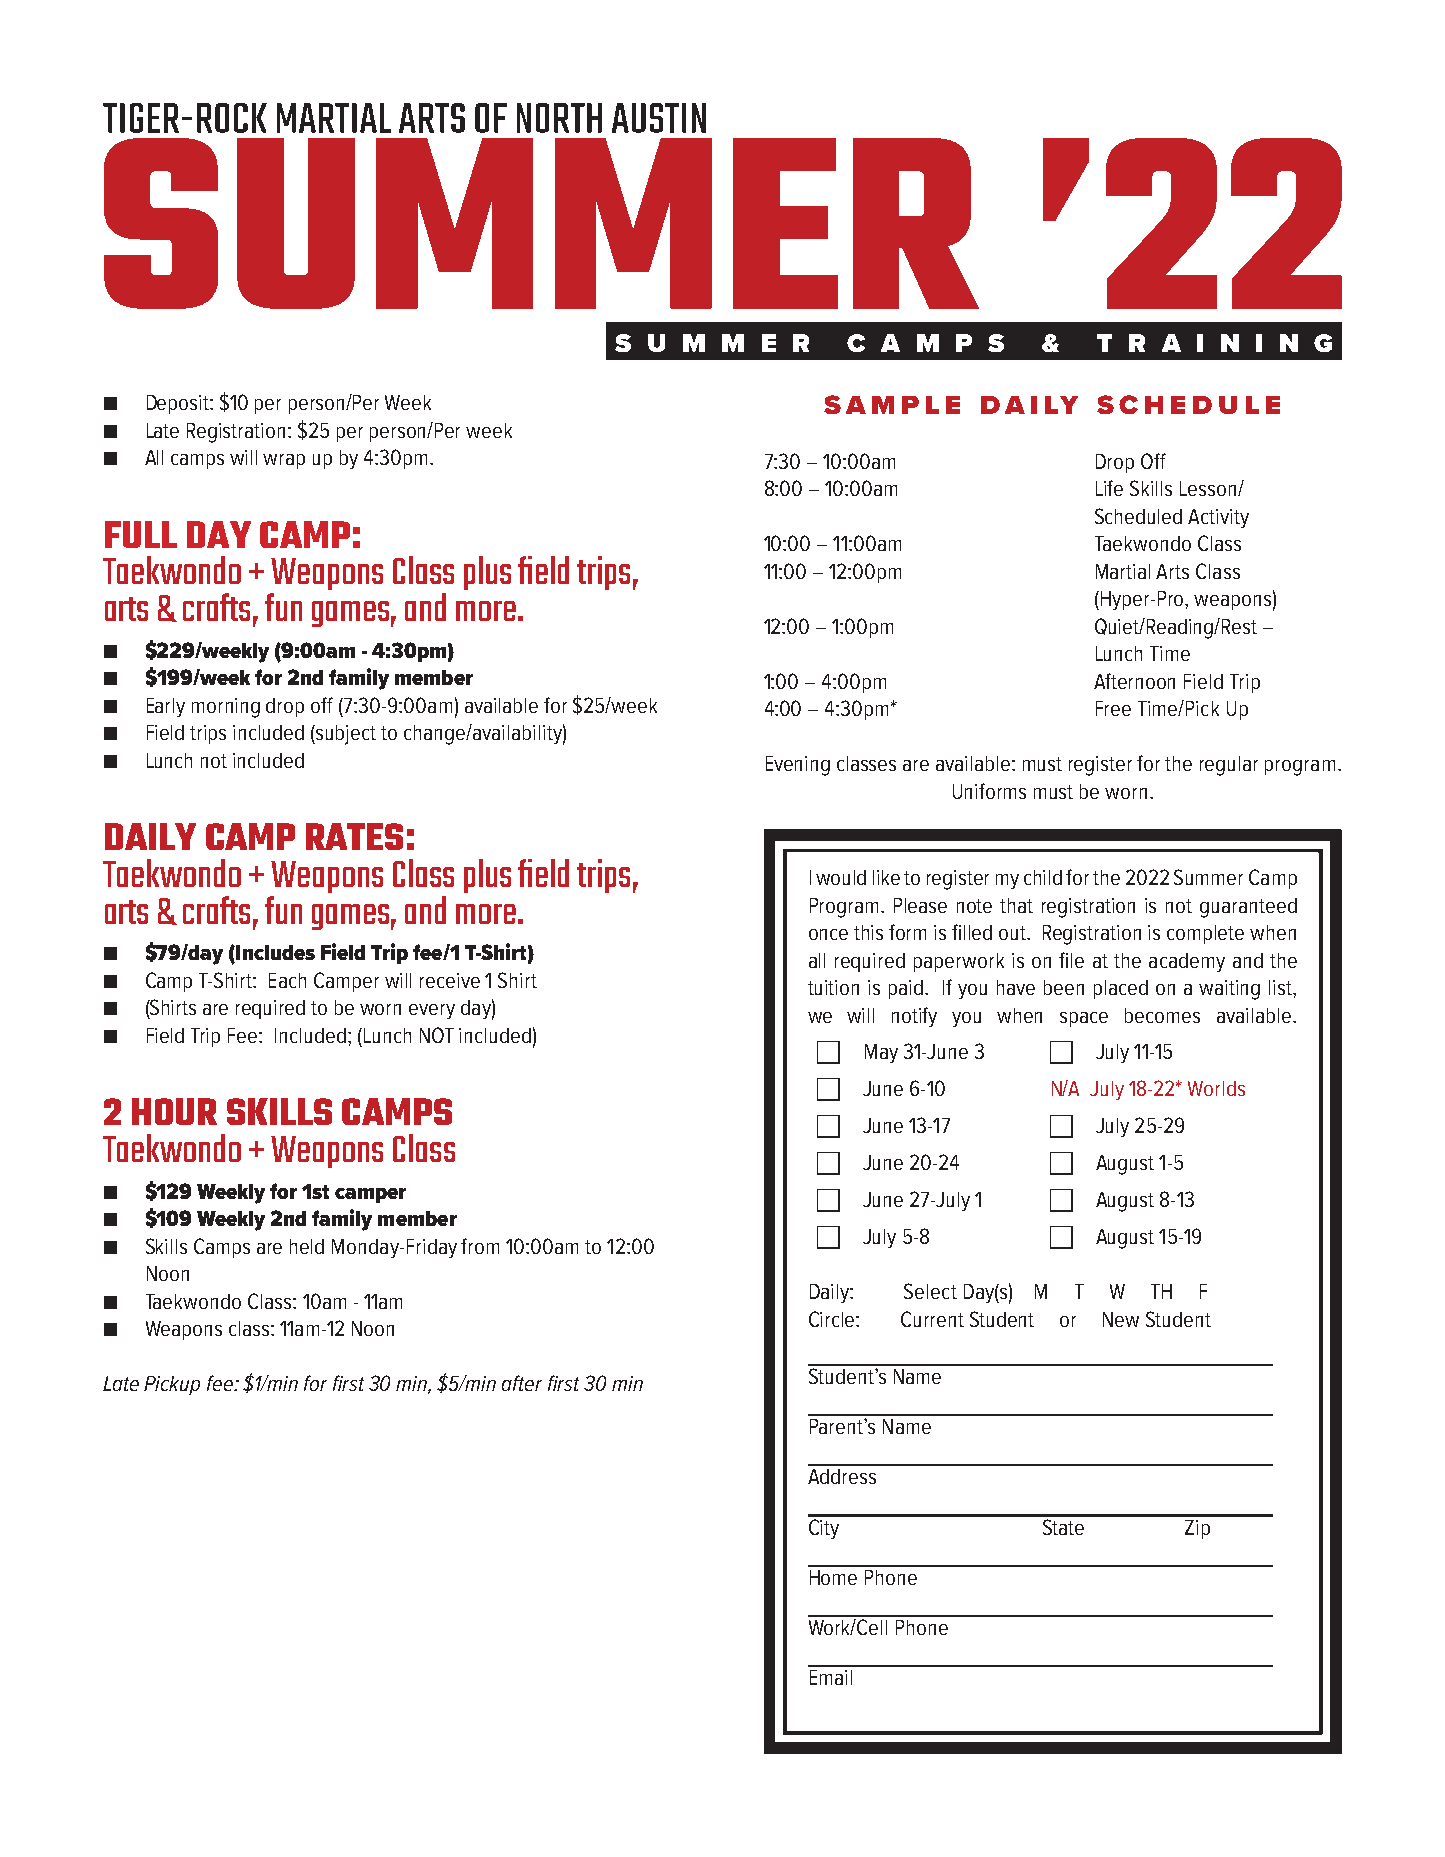 The width and height of the document is (1445, 1857). I want to click on Includes, so click(274, 954).
